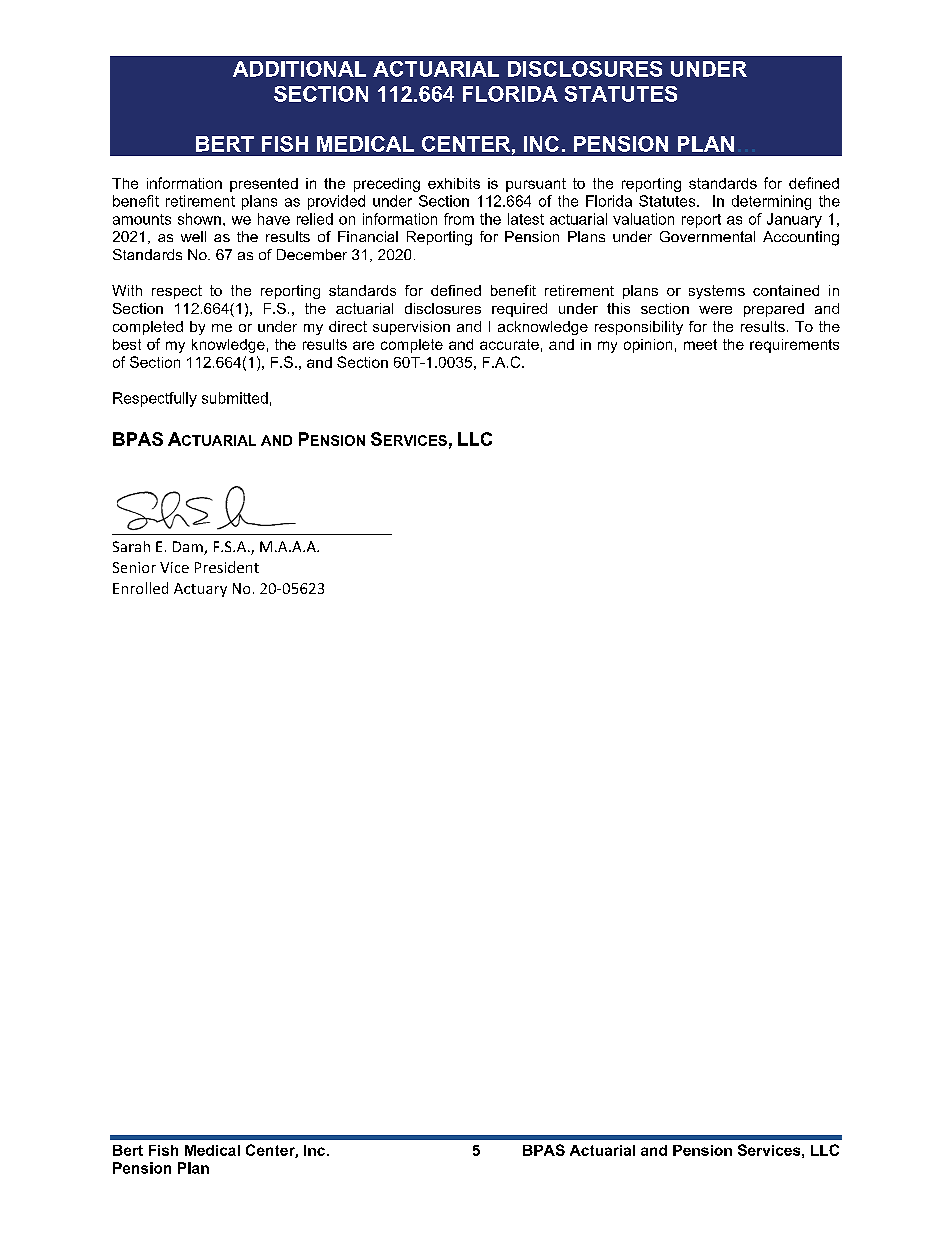 The width and height of the document is (952, 1233). I want to click on Actuary, so click(200, 590).
